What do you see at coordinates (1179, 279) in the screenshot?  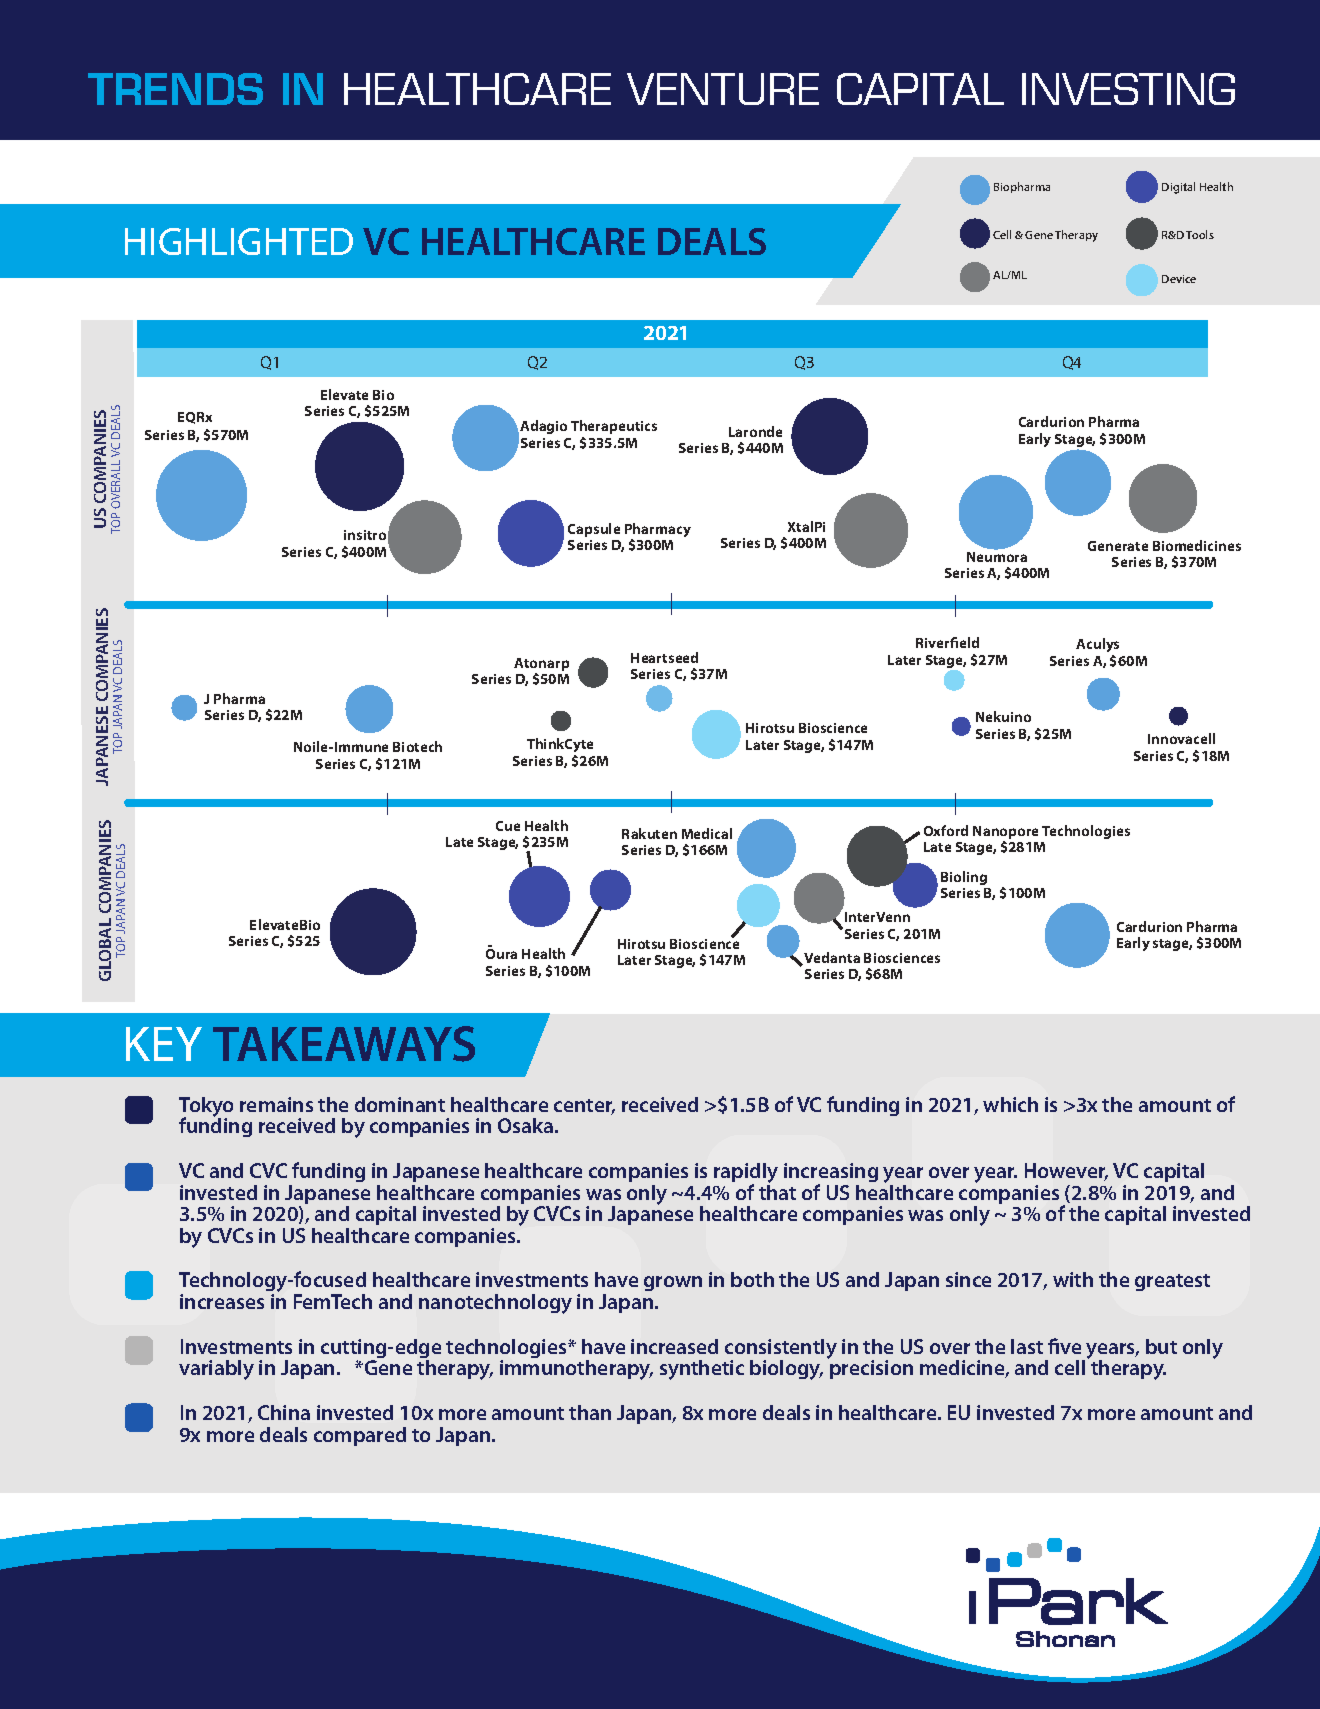 I see `Device` at bounding box center [1179, 279].
